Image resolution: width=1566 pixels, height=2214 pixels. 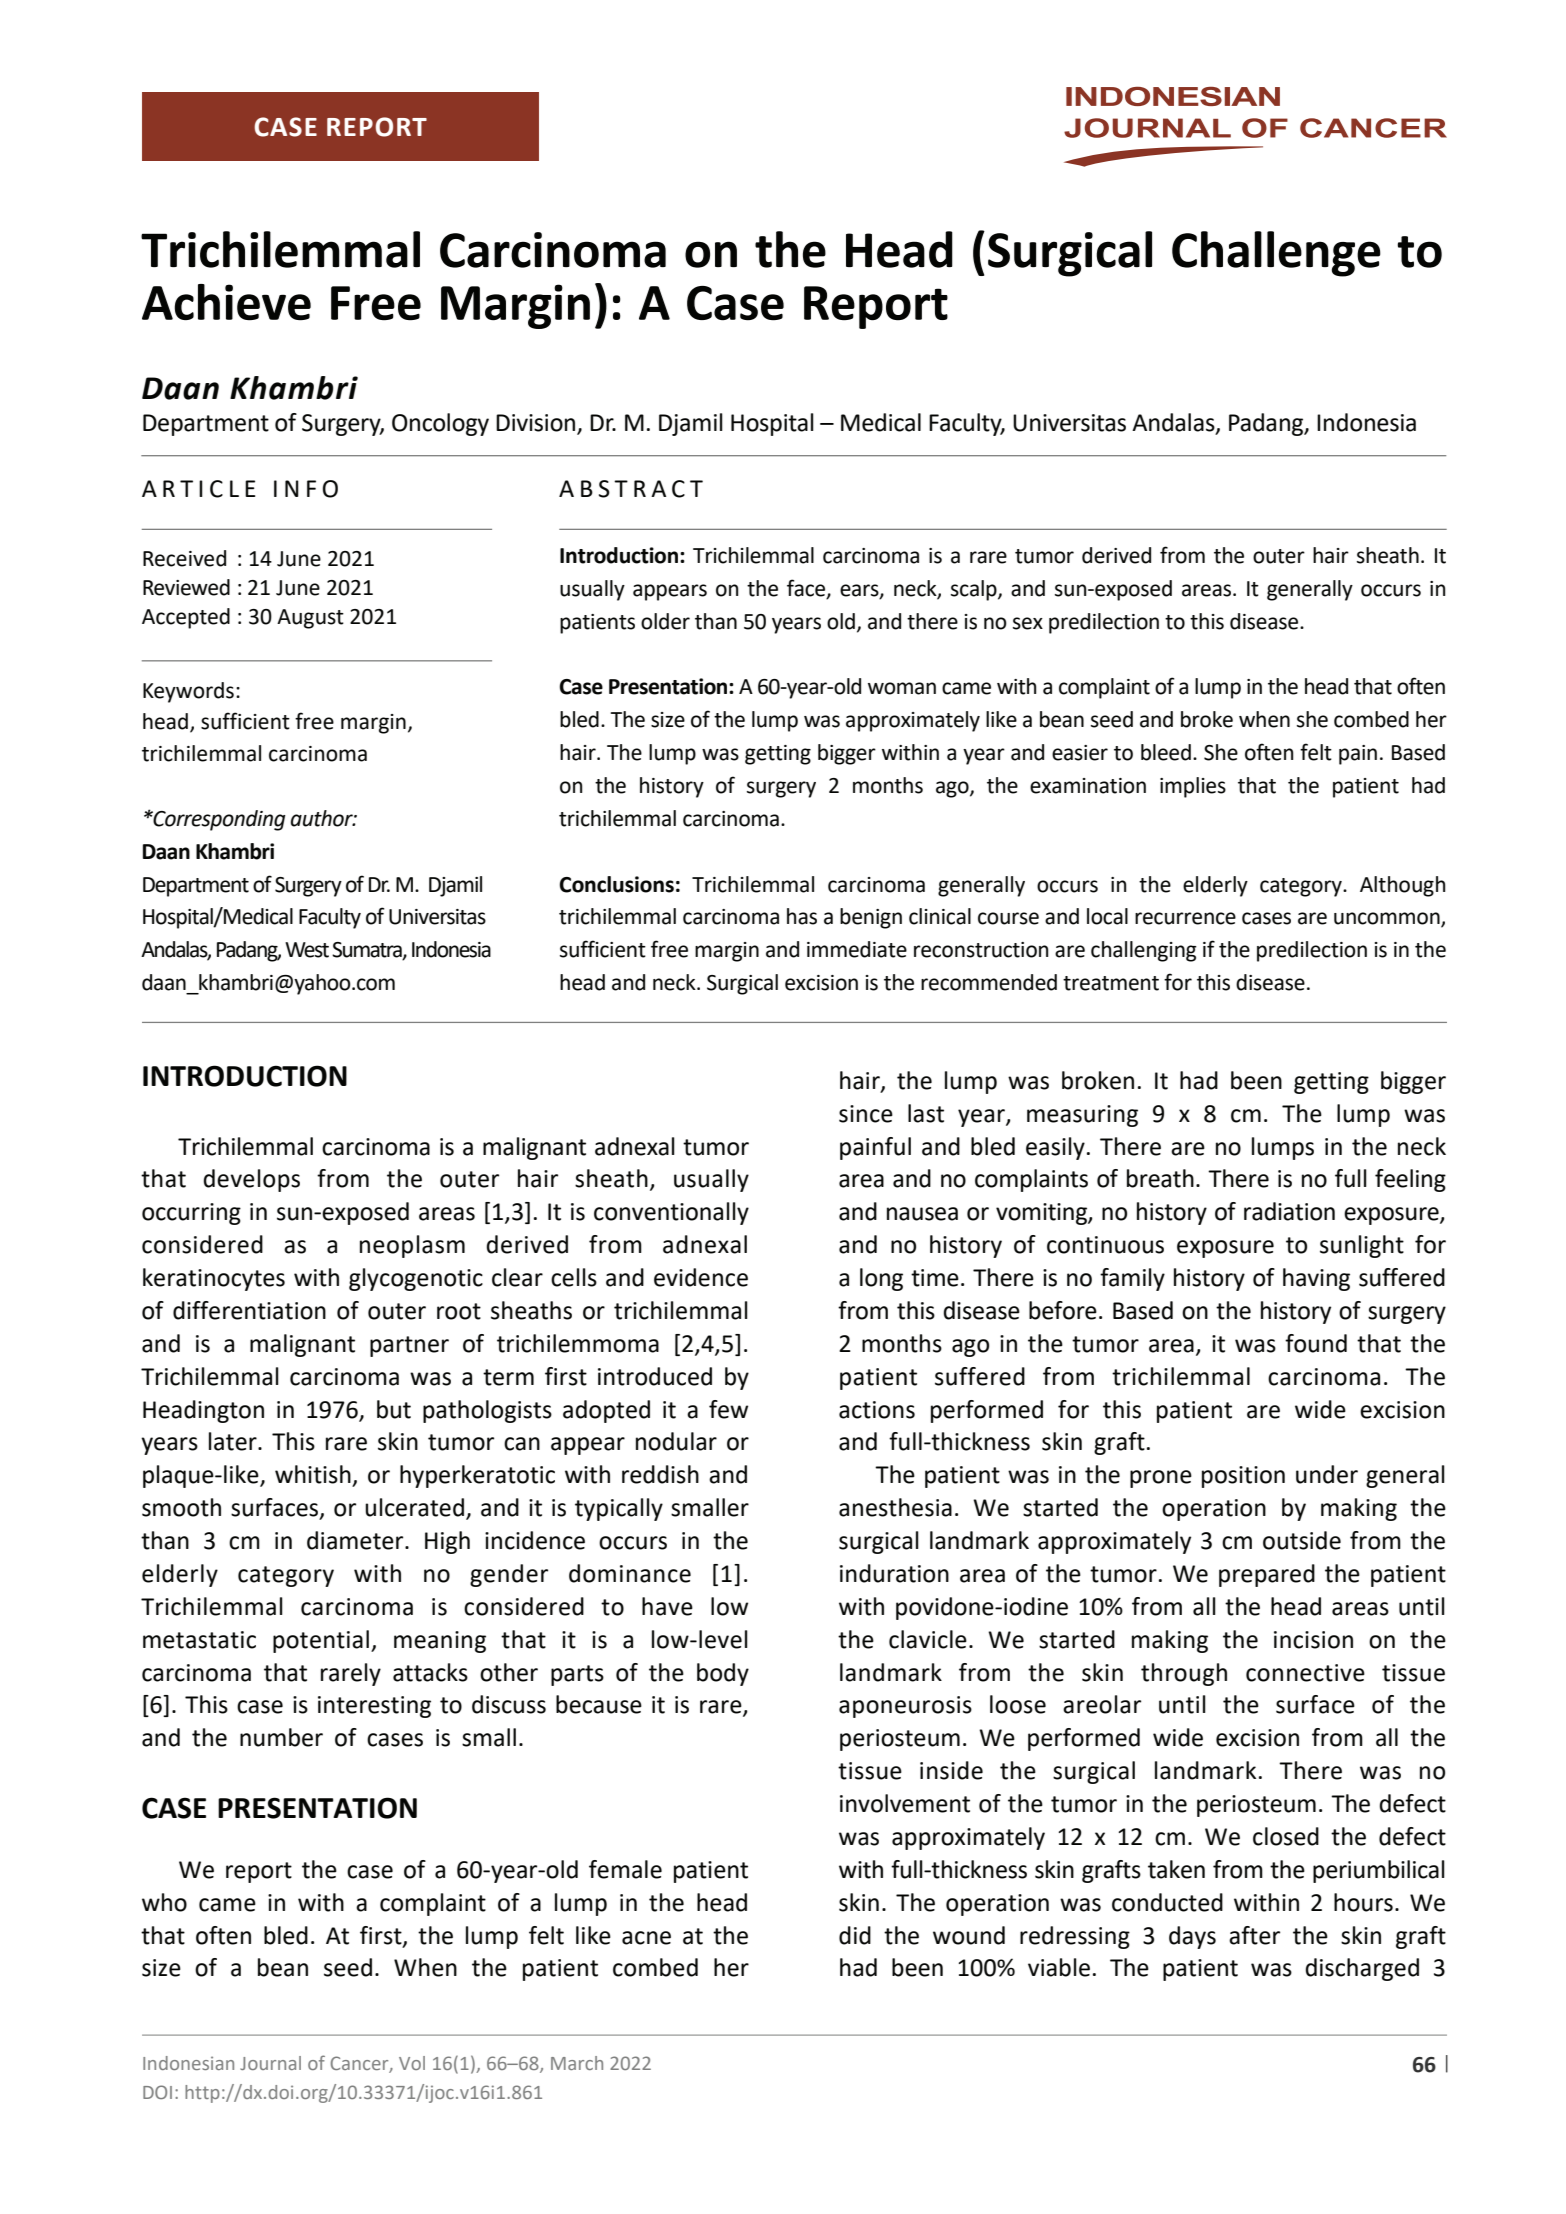 What do you see at coordinates (1166, 752) in the screenshot?
I see `bleed` at bounding box center [1166, 752].
